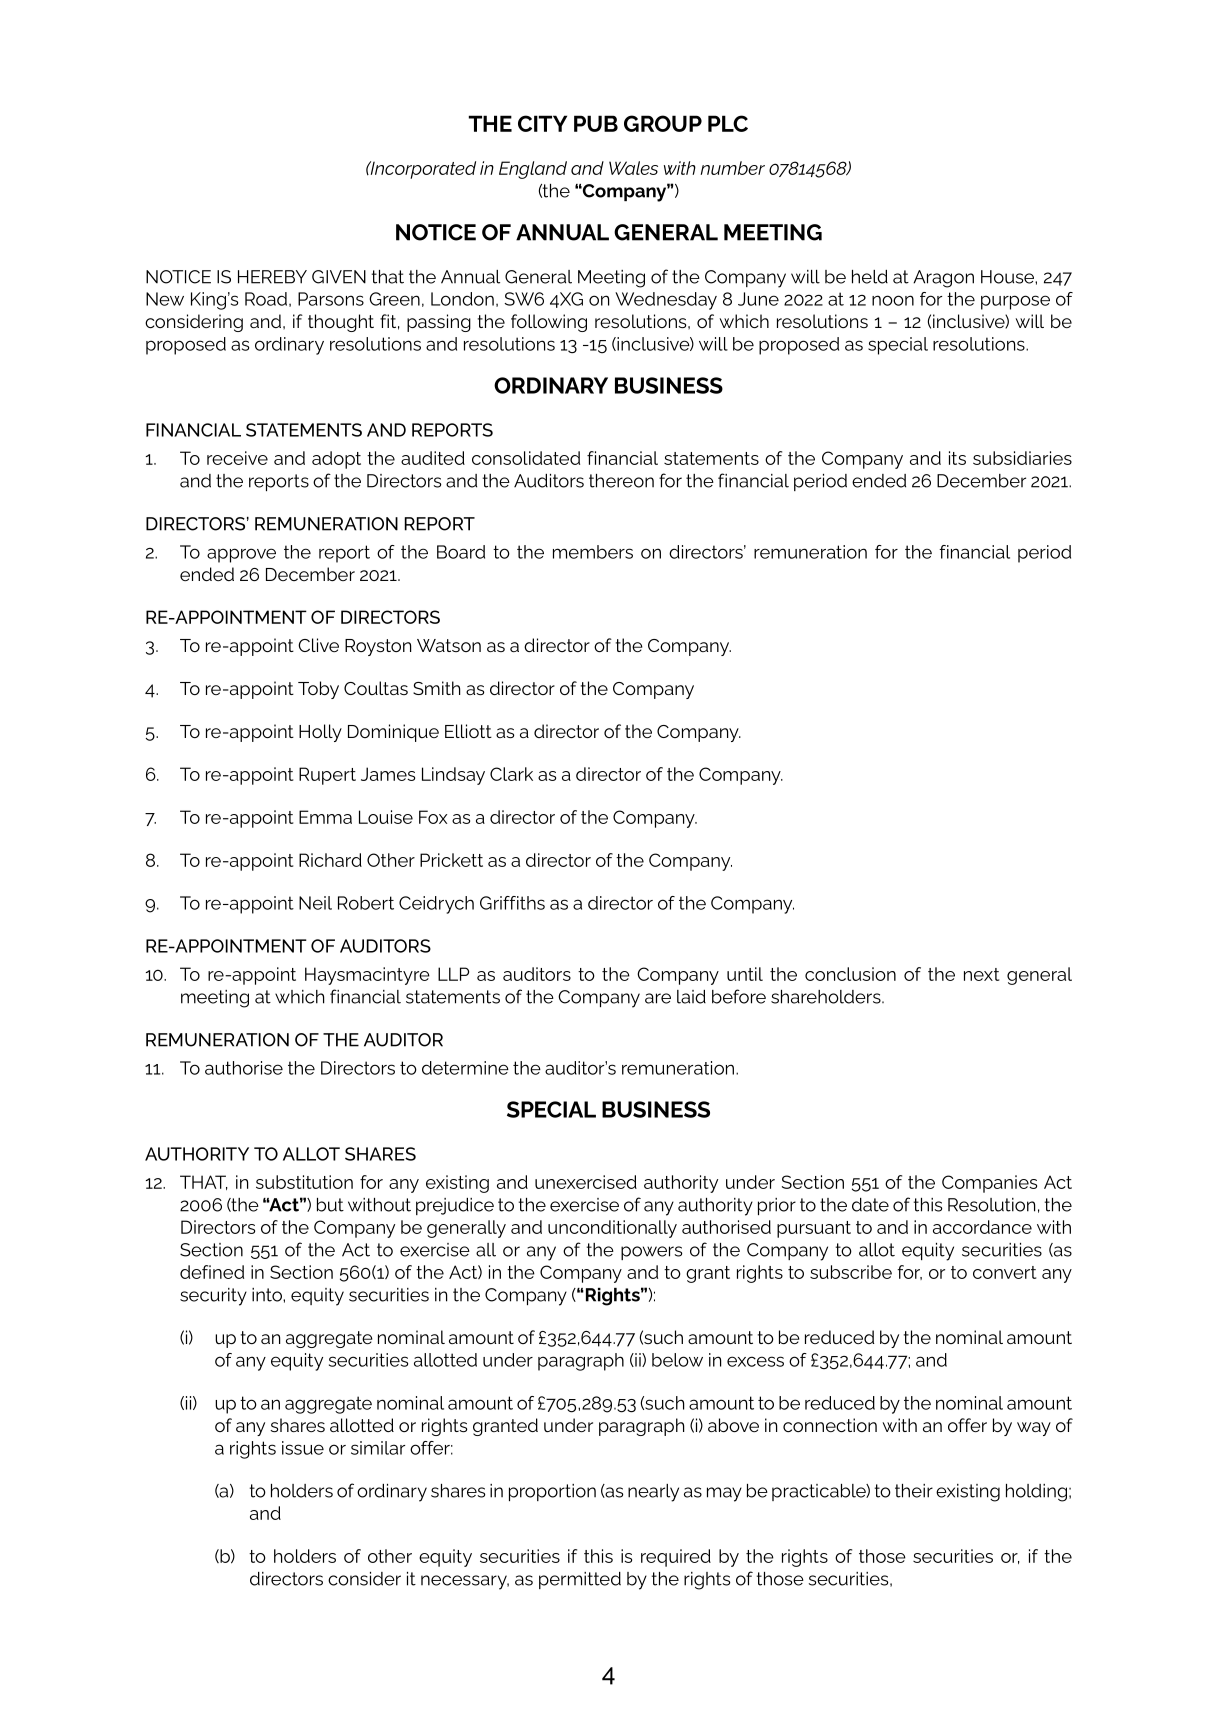  Describe the element at coordinates (943, 279) in the screenshot. I see `Aragon` at that location.
